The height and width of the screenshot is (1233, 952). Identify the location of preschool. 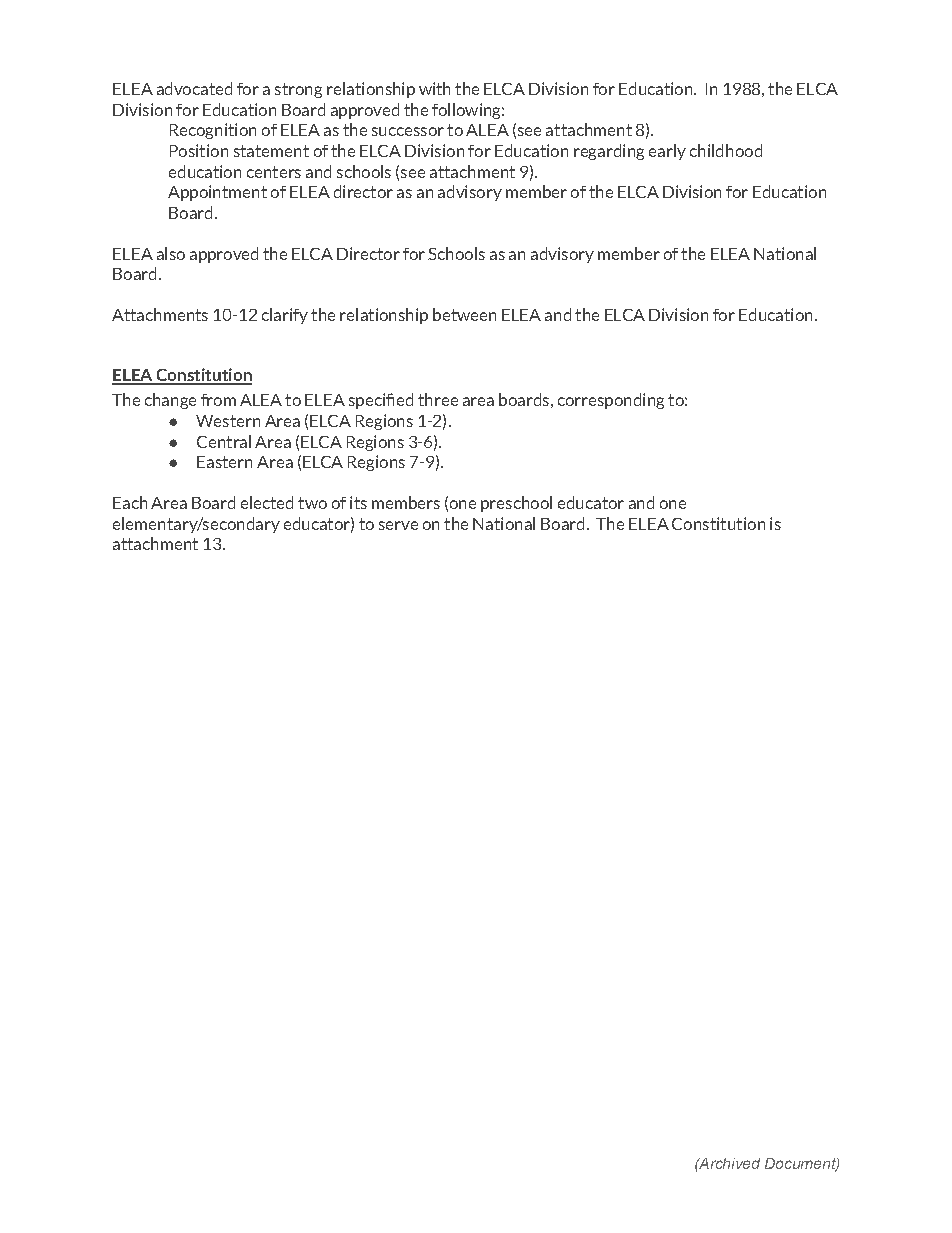
(516, 504).
